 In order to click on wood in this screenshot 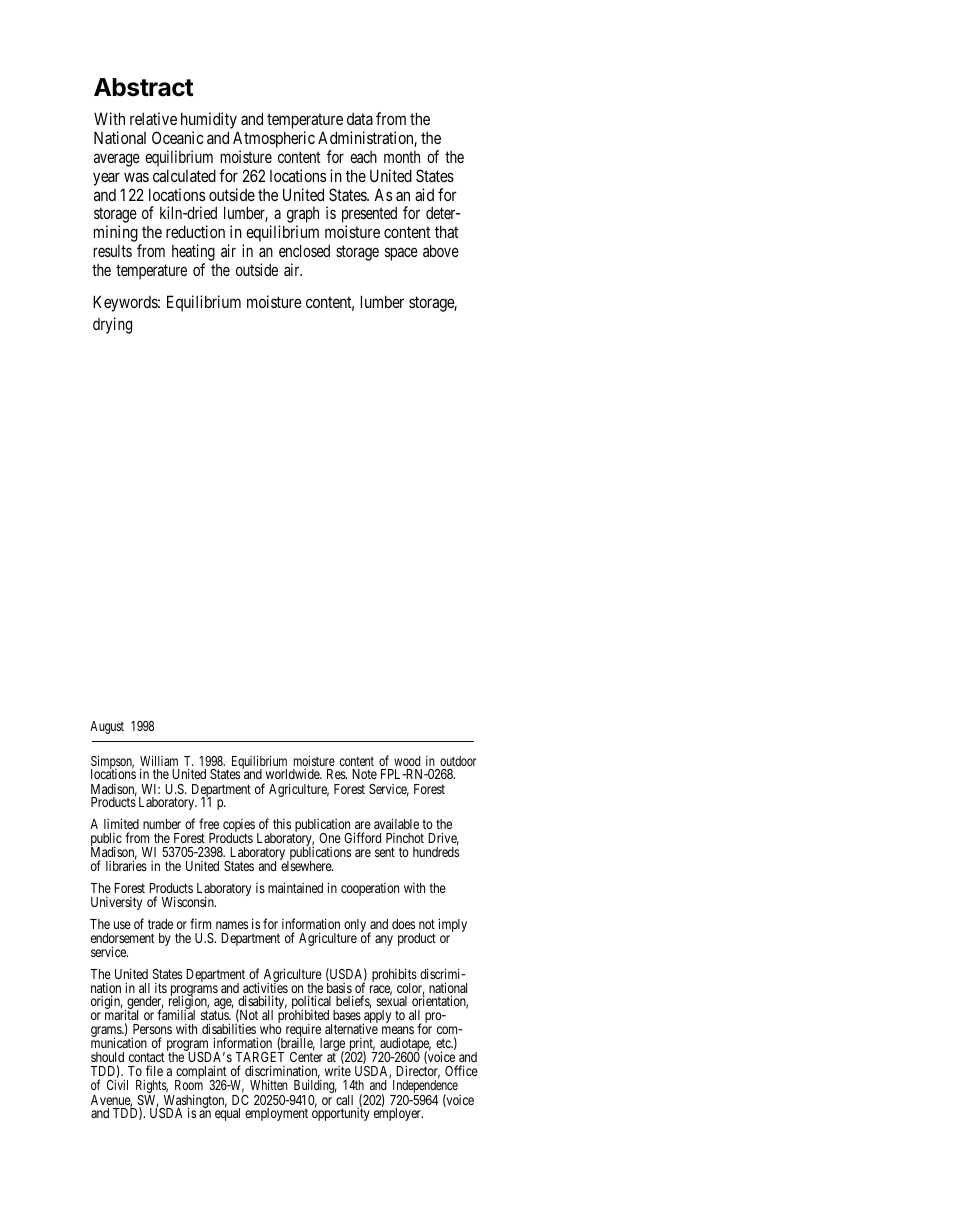, I will do `click(407, 761)`.
